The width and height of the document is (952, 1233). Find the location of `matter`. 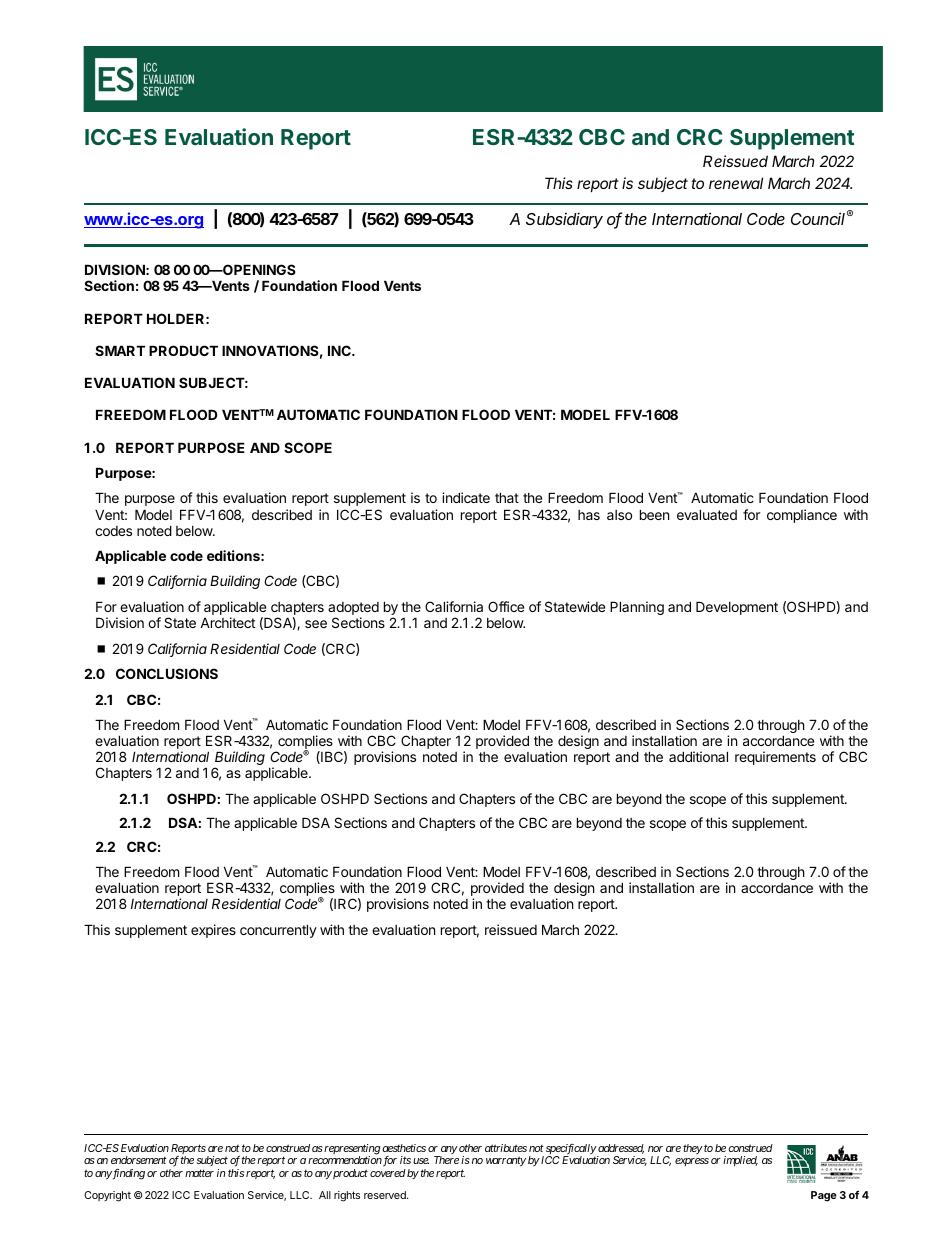

matter is located at coordinates (199, 1173).
